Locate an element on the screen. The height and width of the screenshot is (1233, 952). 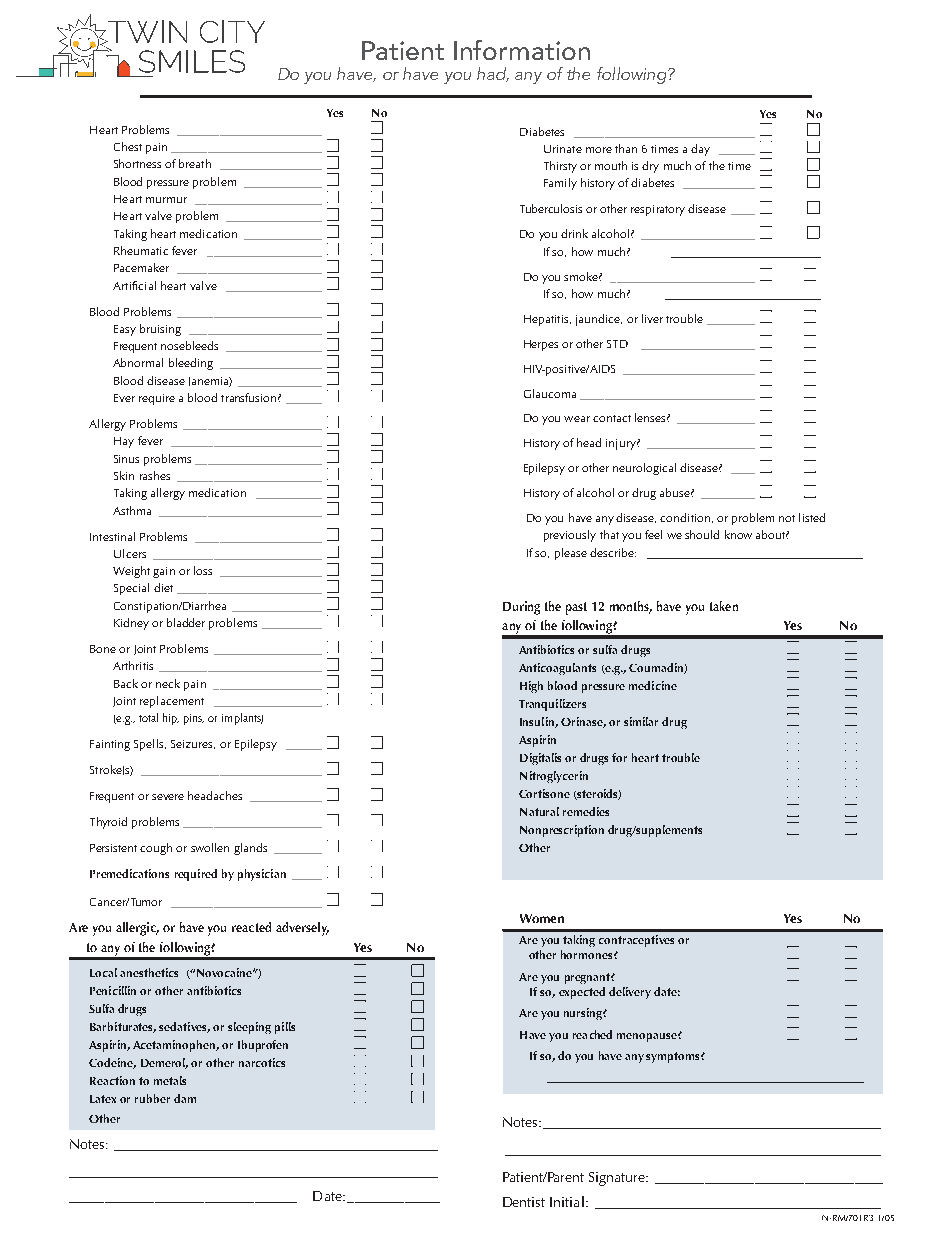
day is located at coordinates (700, 150).
